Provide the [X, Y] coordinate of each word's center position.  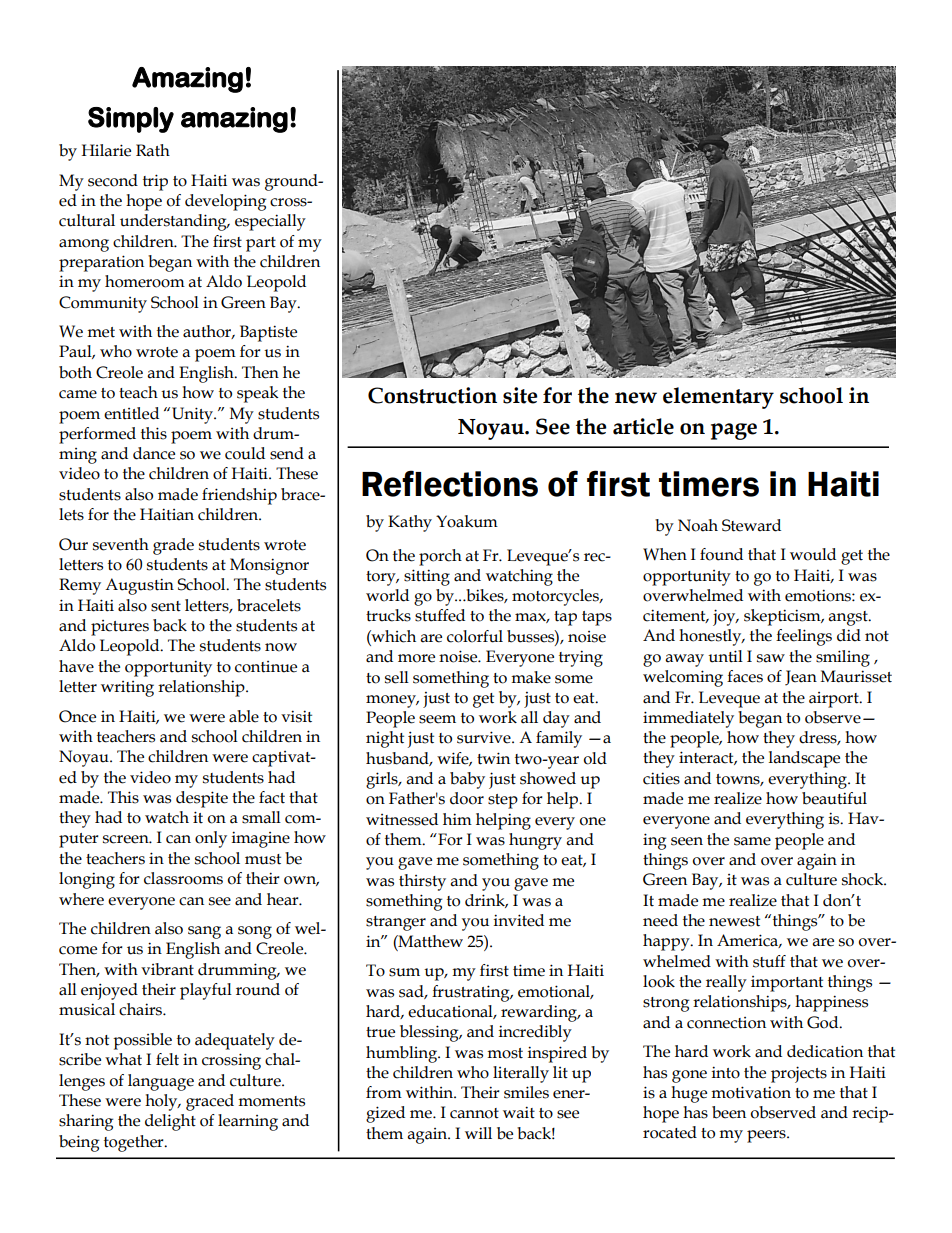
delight [170, 1122]
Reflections [450, 483]
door [467, 798]
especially [270, 222]
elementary [718, 398]
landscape [804, 759]
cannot [474, 1113]
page [734, 431]
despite [202, 799]
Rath [153, 150]
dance [154, 453]
